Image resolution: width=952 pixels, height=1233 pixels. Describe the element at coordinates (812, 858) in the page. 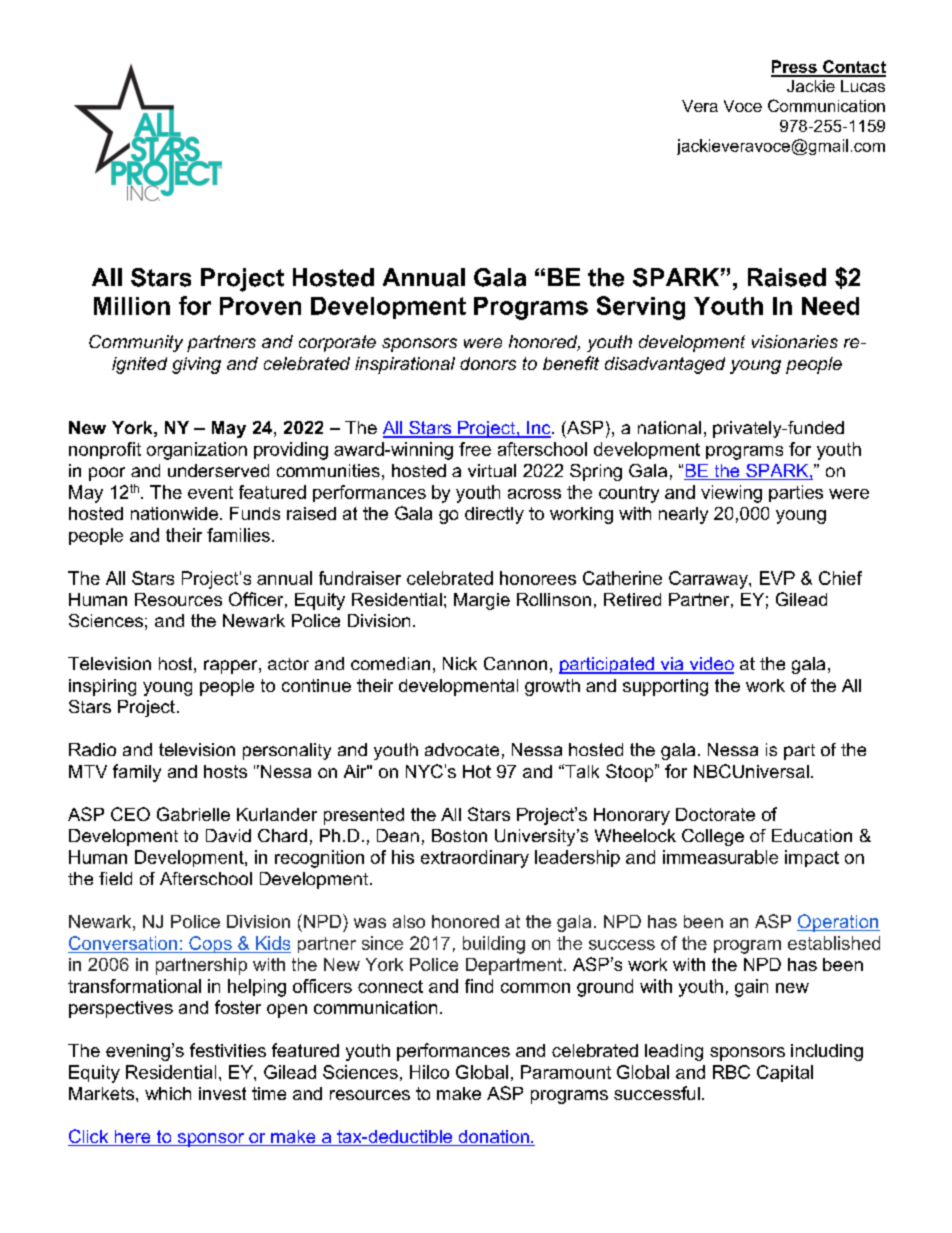

I see `impact` at that location.
